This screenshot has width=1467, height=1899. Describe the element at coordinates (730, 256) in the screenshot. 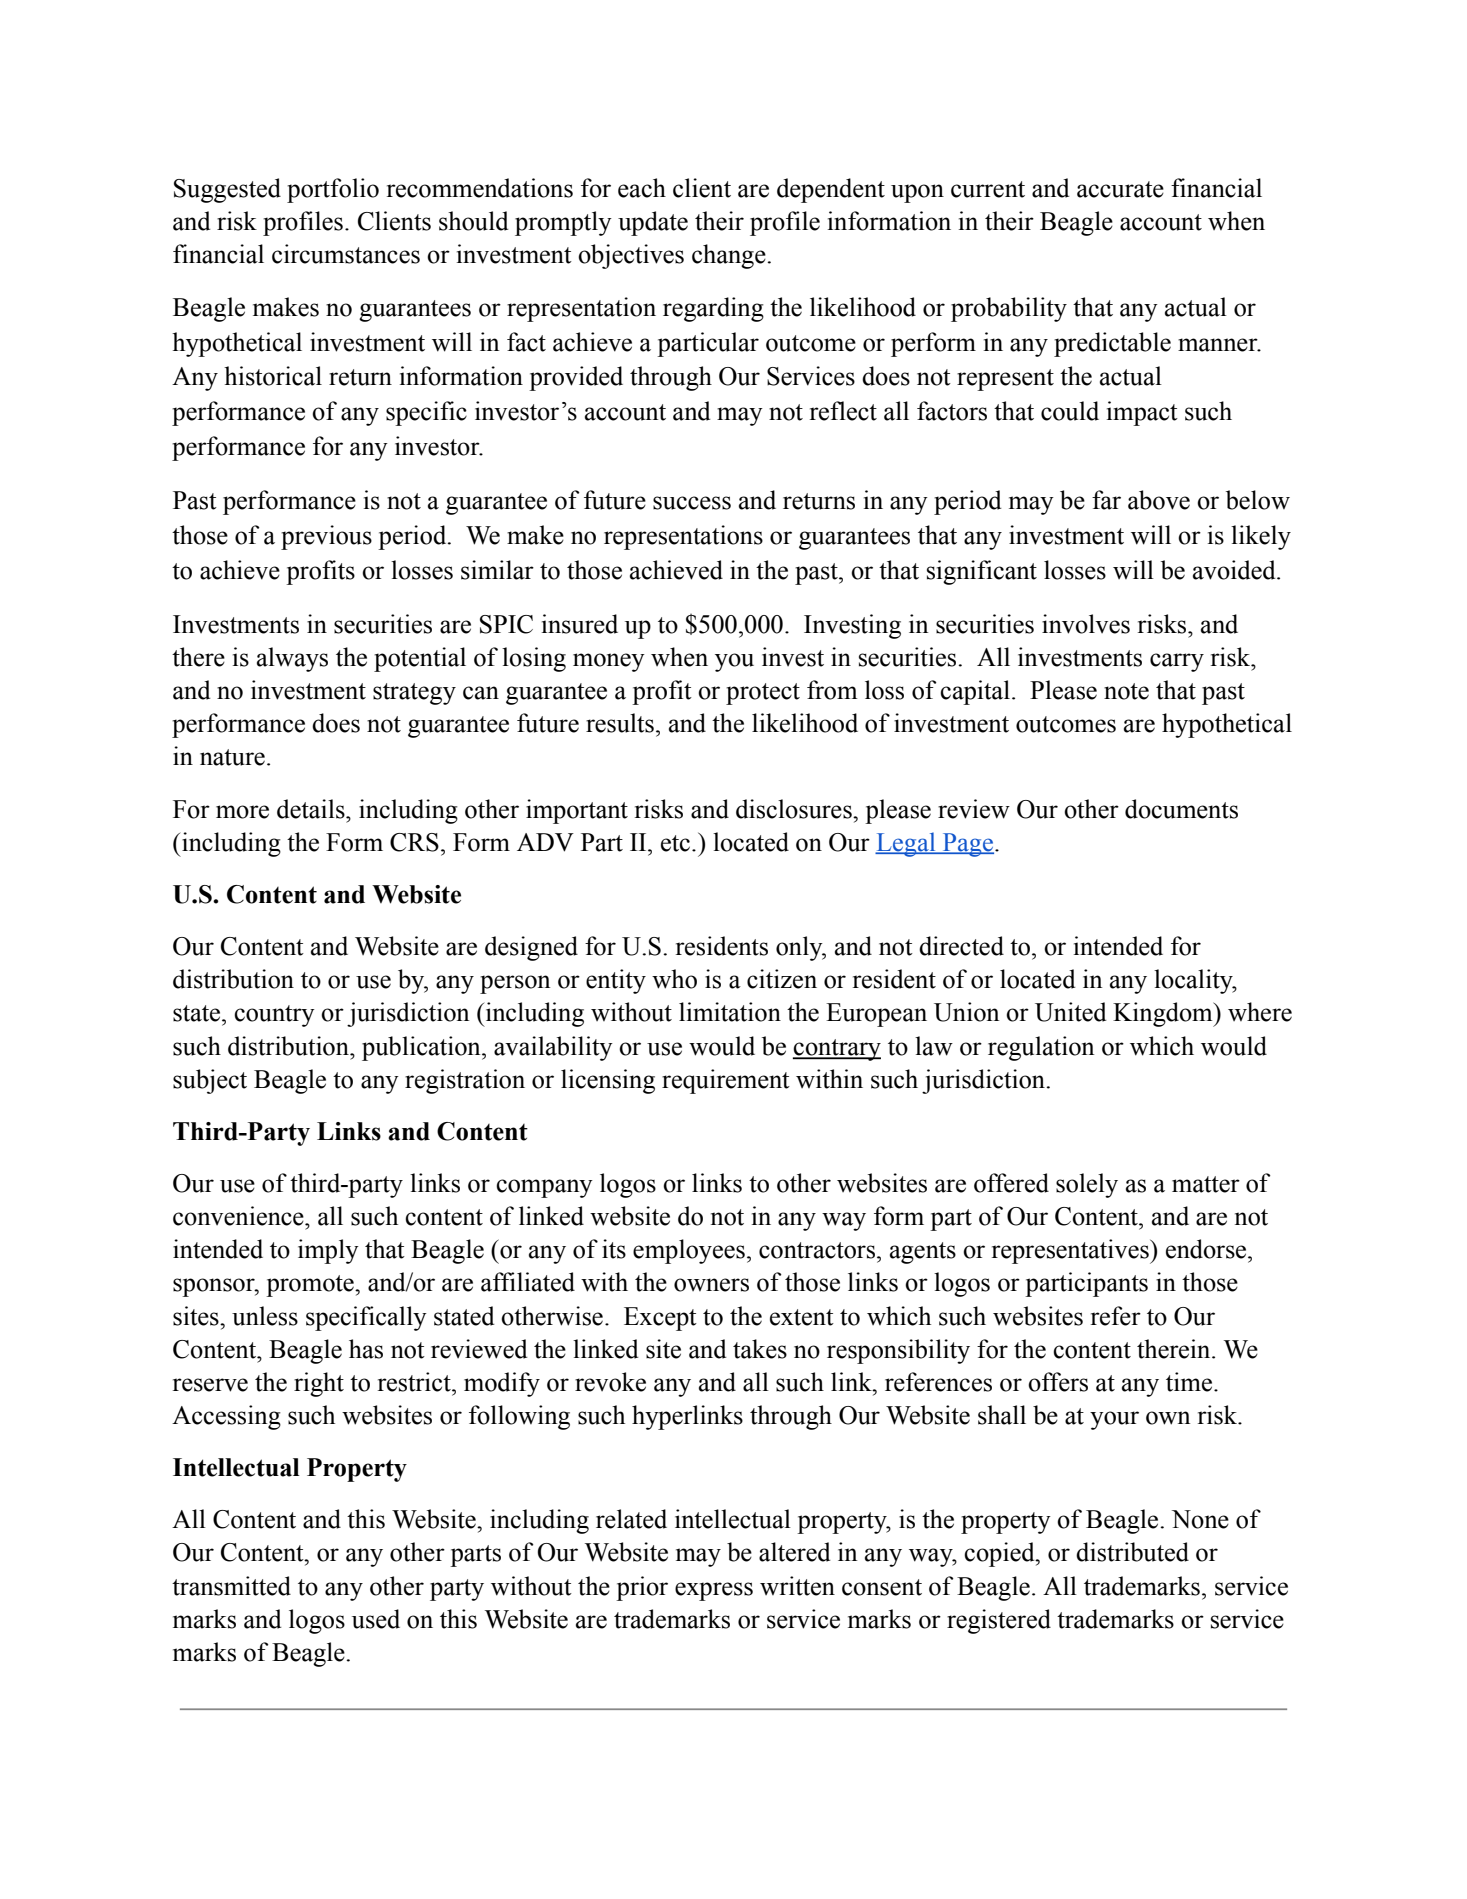

I see `change` at that location.
